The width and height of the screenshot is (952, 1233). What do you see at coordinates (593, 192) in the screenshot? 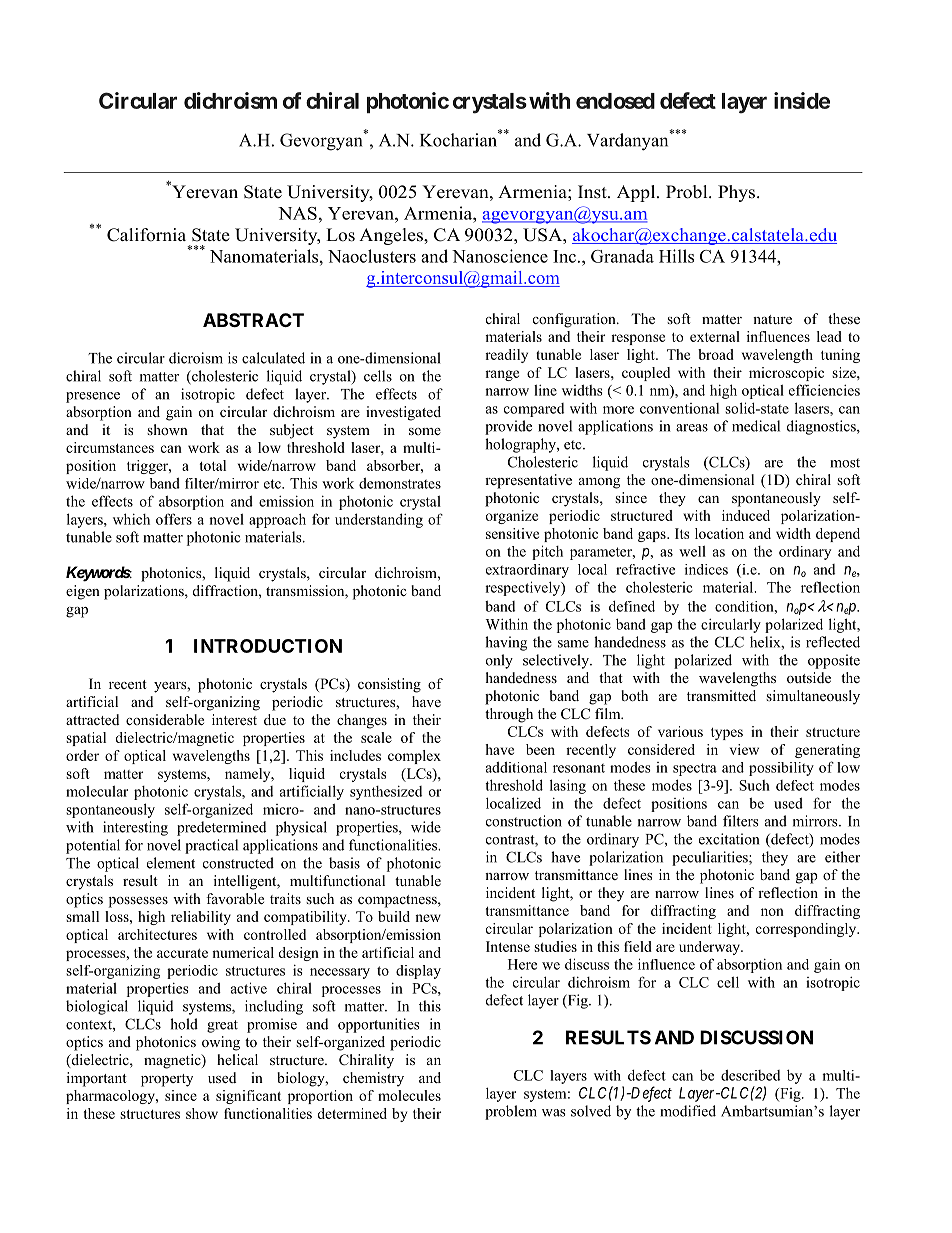
I see `Inst` at bounding box center [593, 192].
